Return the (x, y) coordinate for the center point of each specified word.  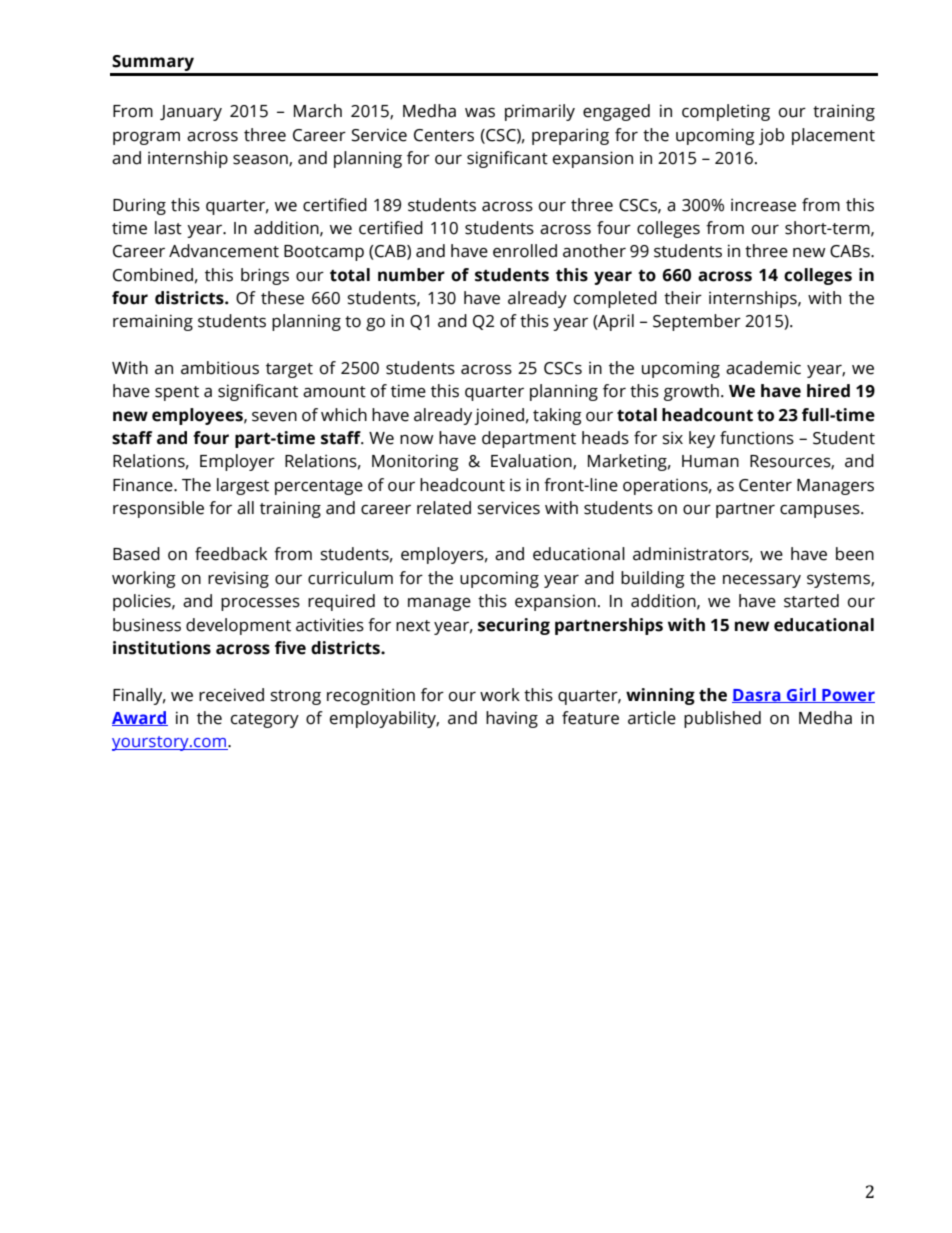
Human (710, 461)
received (231, 695)
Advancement (224, 251)
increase (763, 205)
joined (499, 416)
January (191, 113)
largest (243, 486)
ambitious (220, 368)
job (771, 136)
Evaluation (532, 461)
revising (238, 579)
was (480, 113)
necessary (762, 581)
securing (514, 626)
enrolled (525, 251)
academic (763, 368)
